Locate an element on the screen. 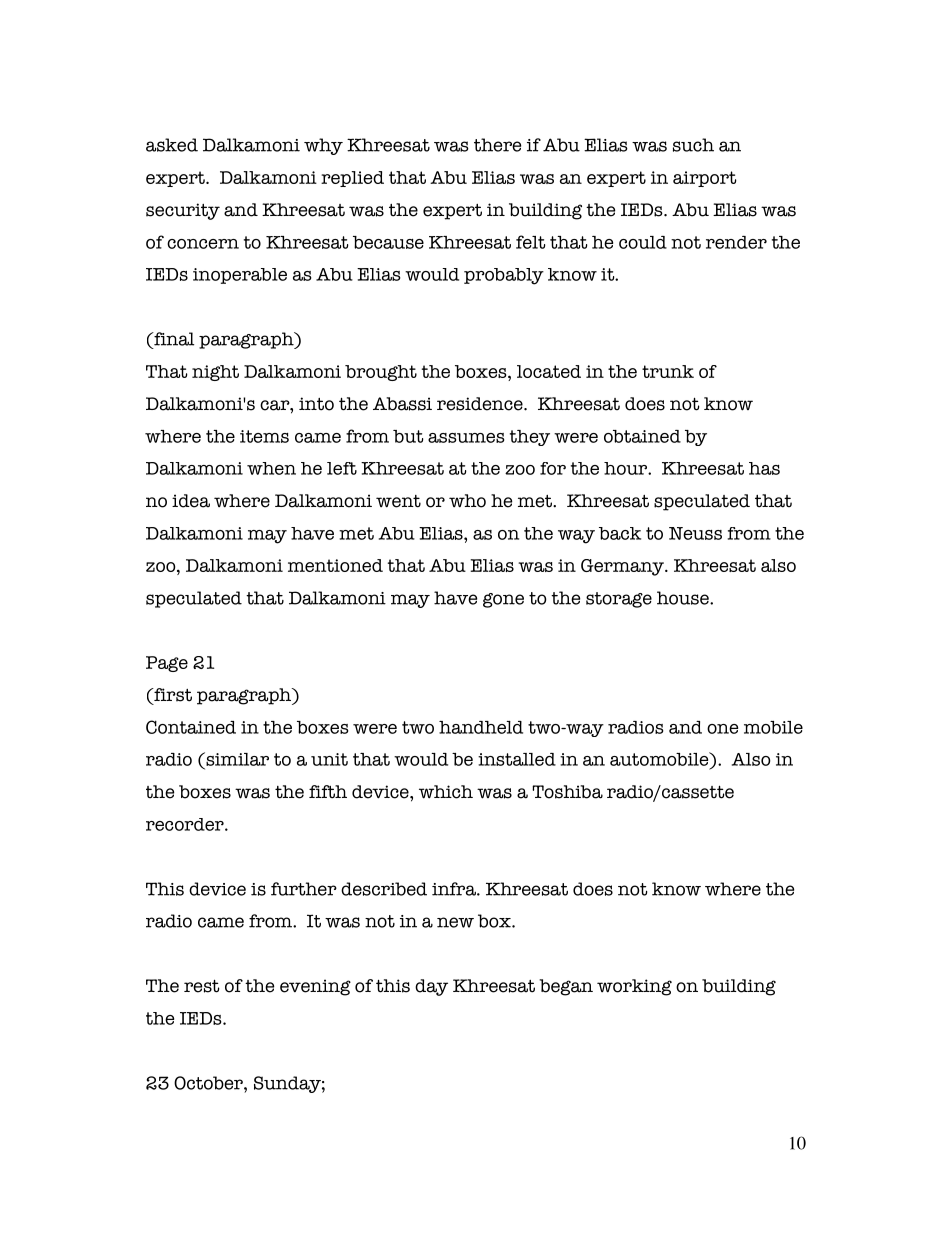  asked is located at coordinates (172, 145).
